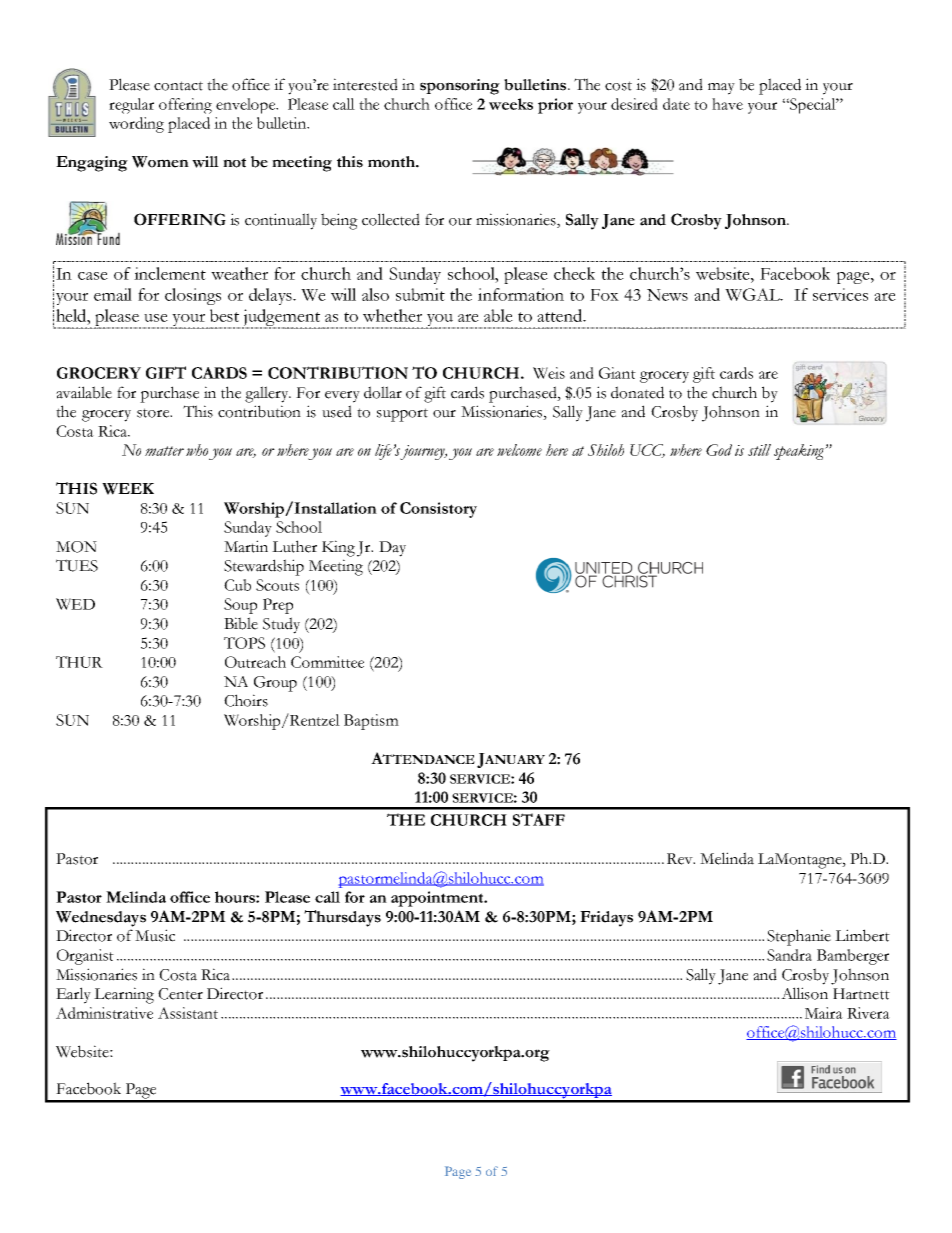  Describe the element at coordinates (460, 87) in the document. I see `sponsoring` at that location.
